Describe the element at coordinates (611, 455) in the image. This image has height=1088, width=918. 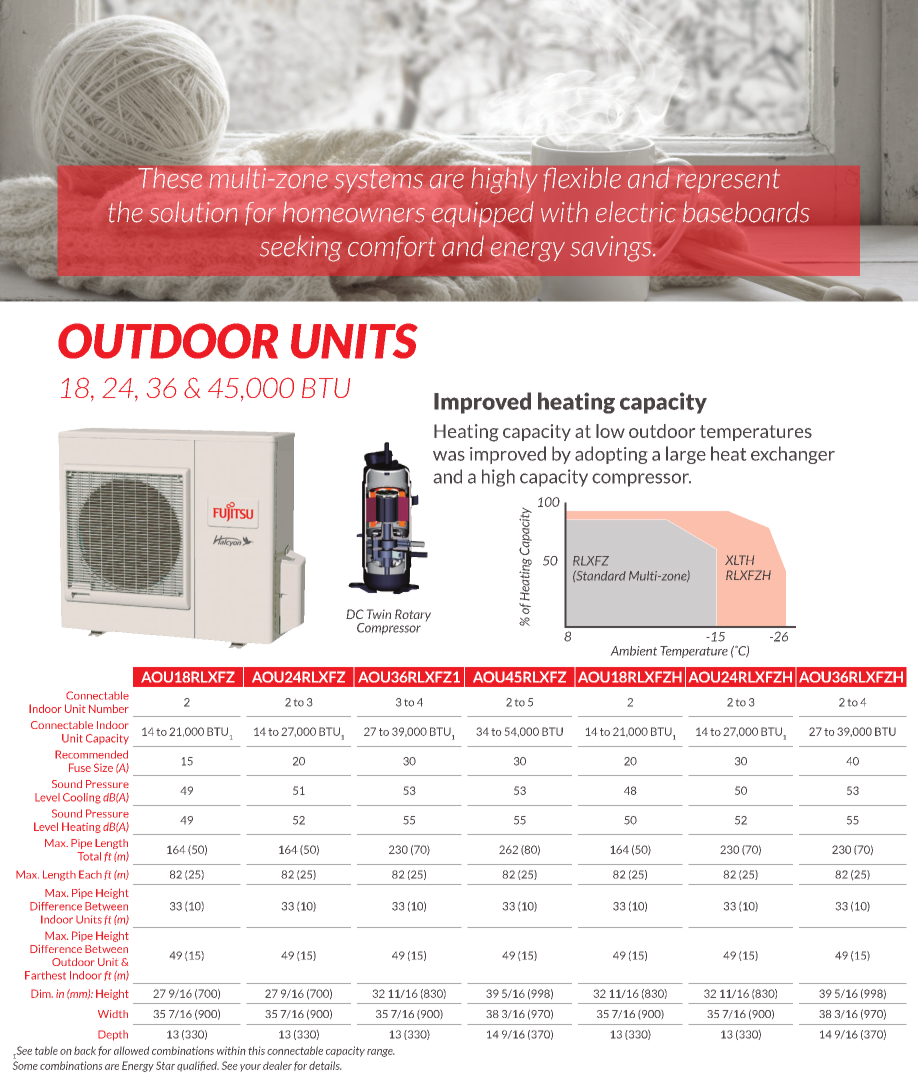
I see `adopting` at that location.
